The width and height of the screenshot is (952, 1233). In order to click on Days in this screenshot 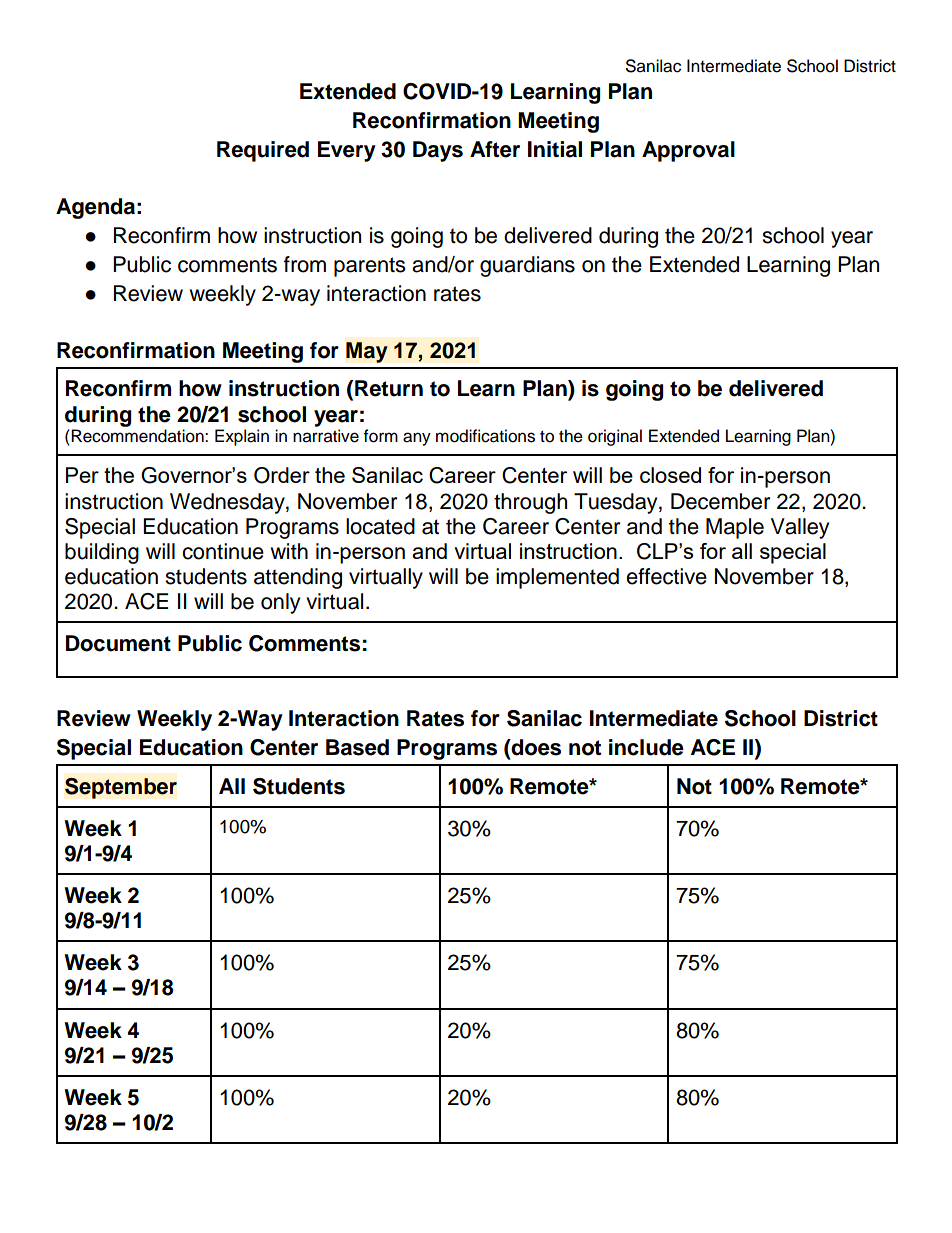, I will do `click(438, 151)`.
